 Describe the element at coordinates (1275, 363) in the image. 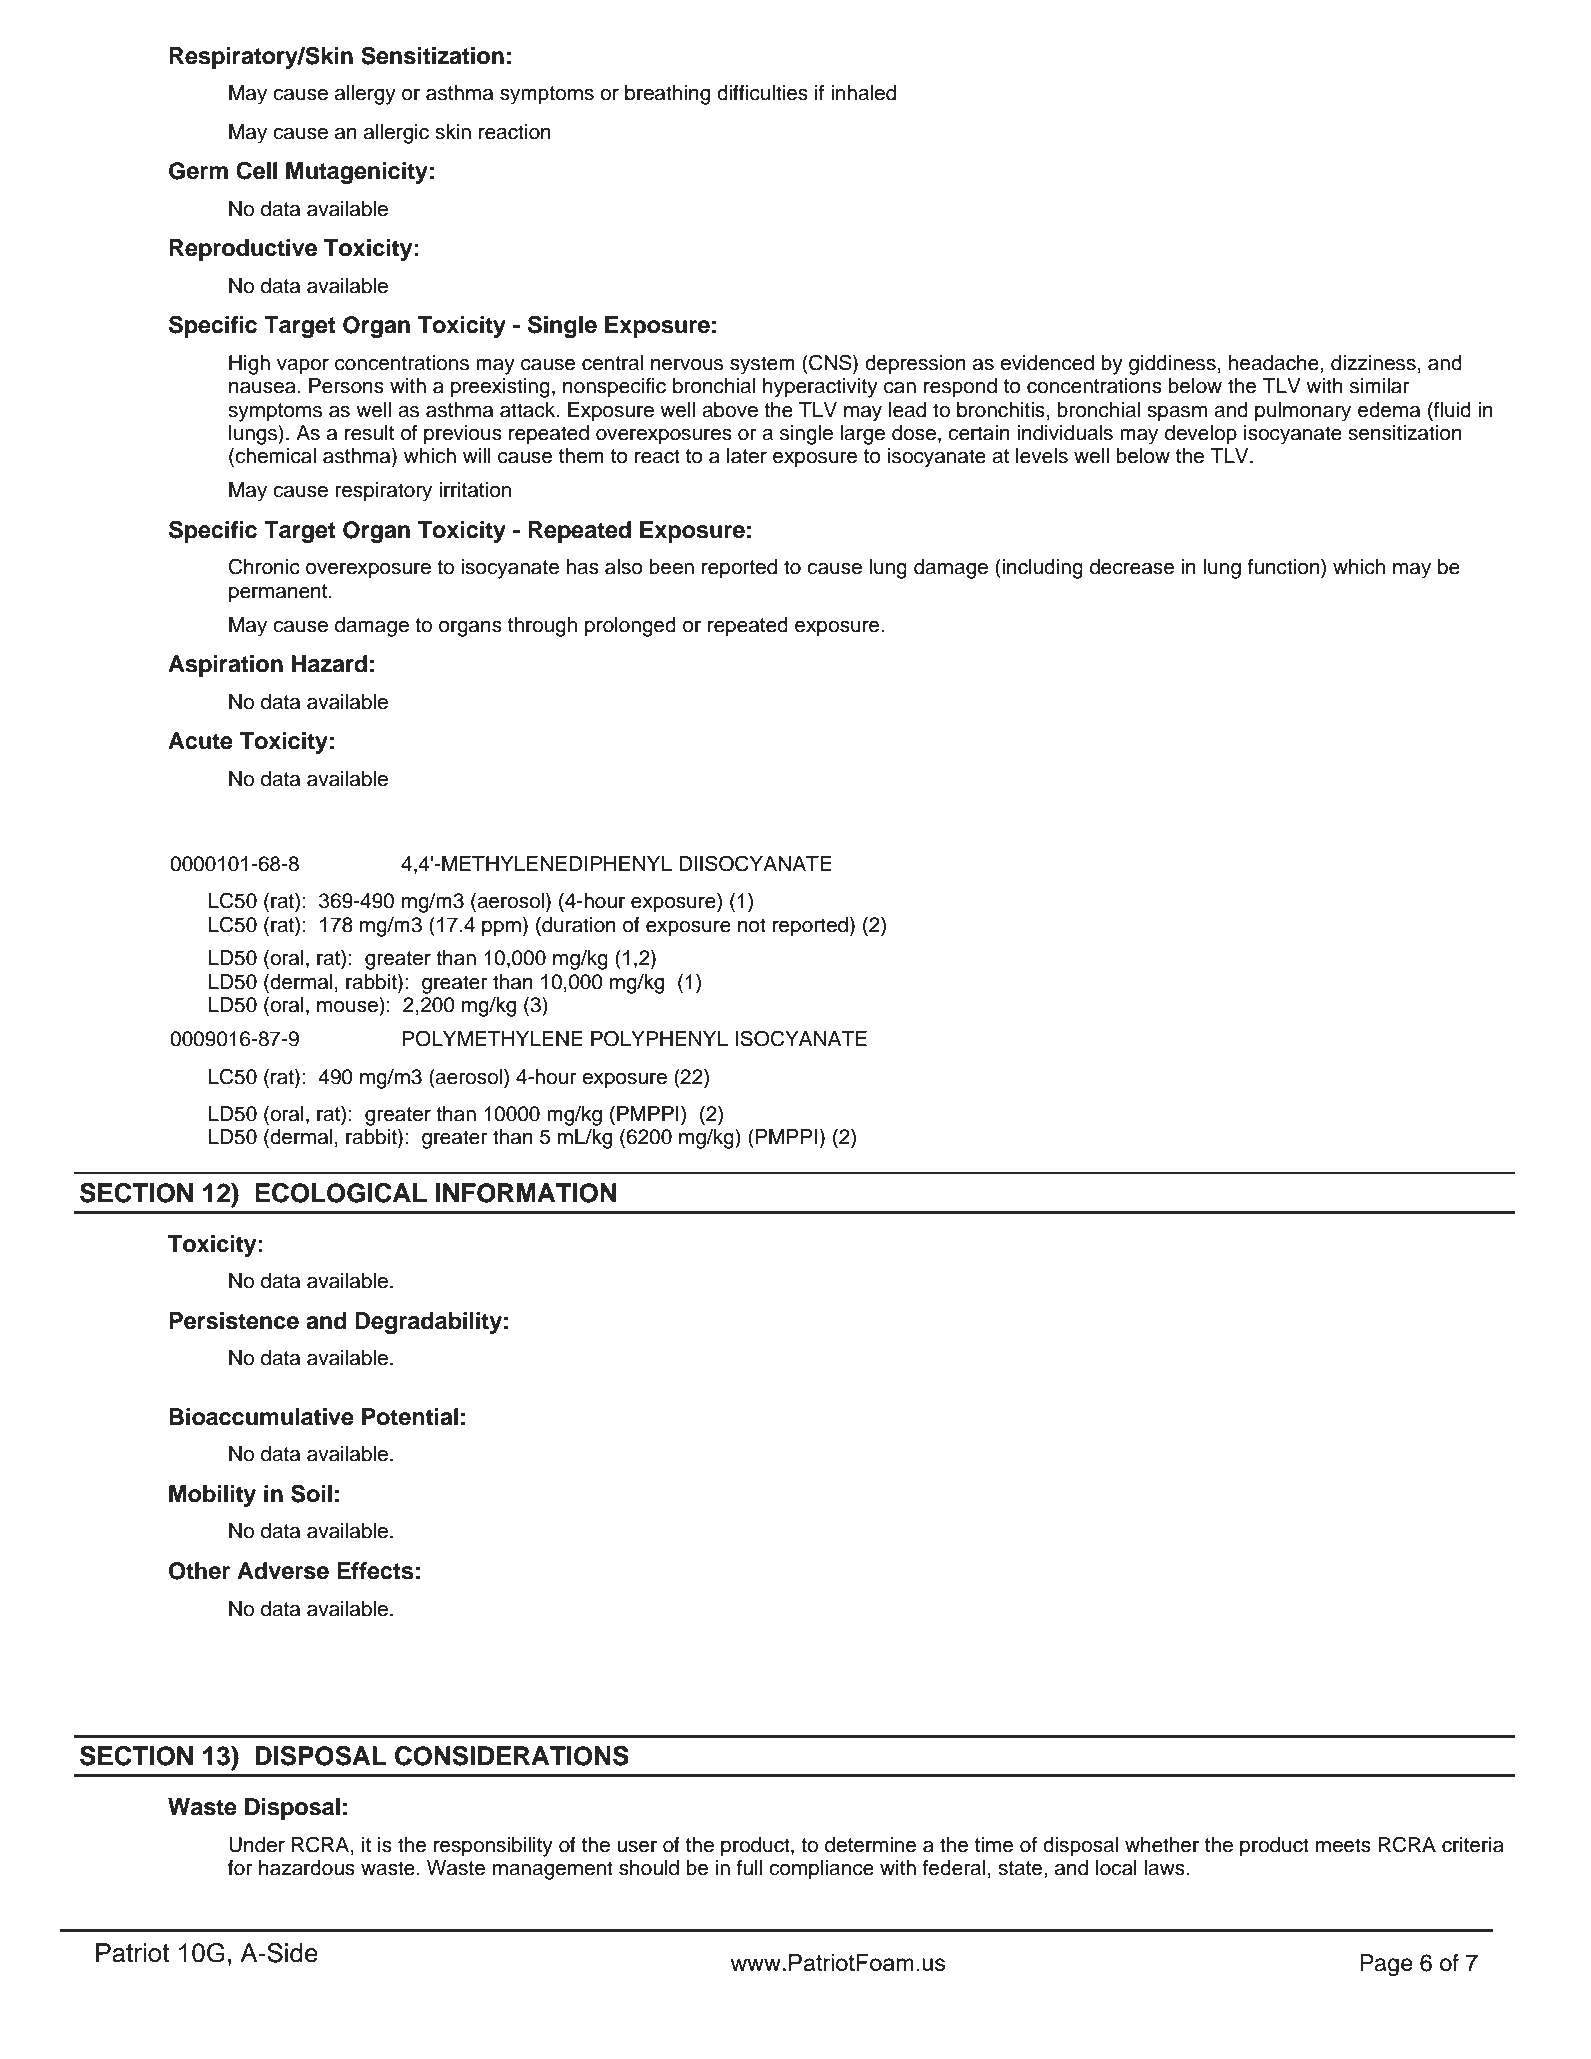

I see `headache` at that location.
